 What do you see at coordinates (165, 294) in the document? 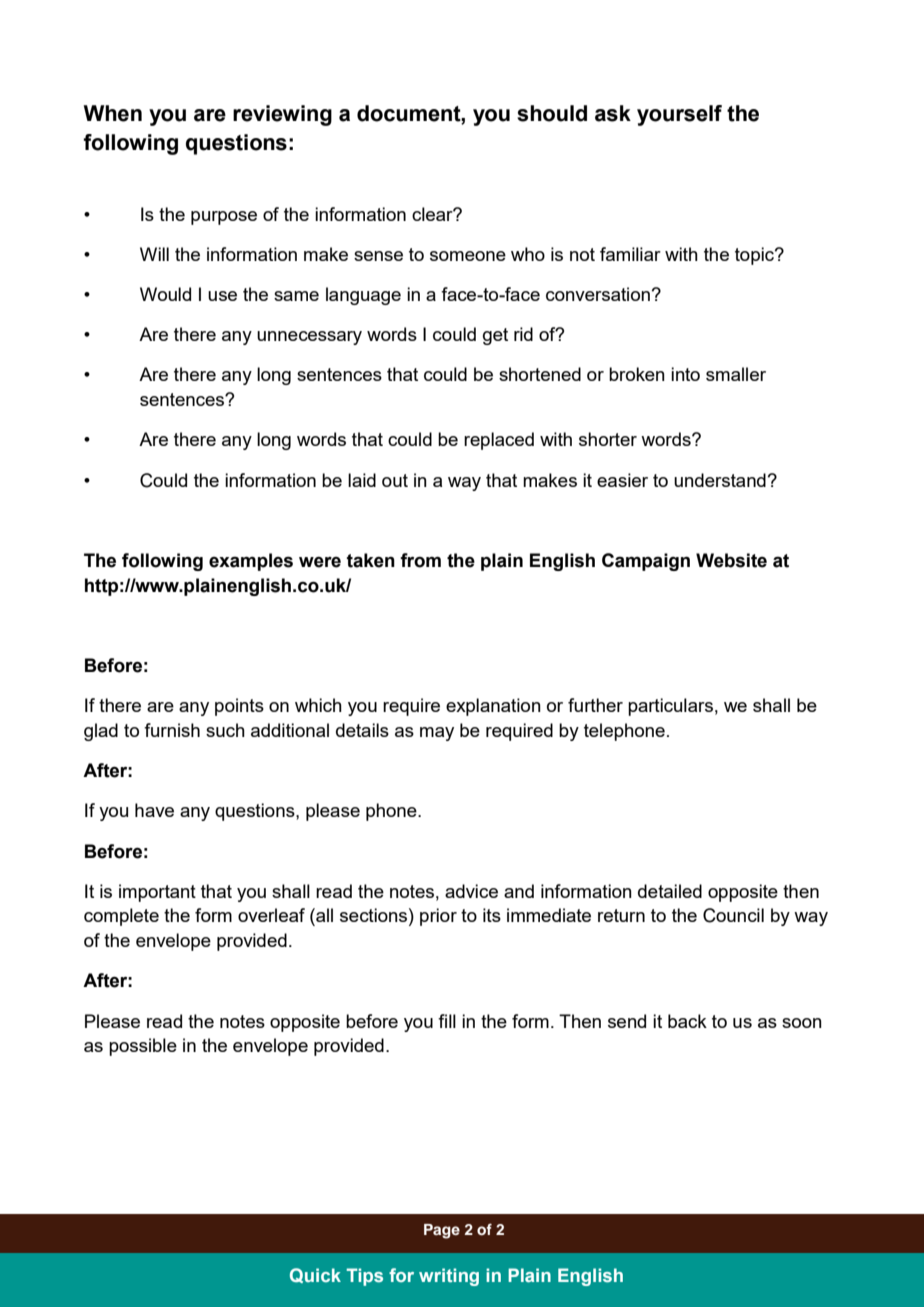
I see `Would` at bounding box center [165, 294].
